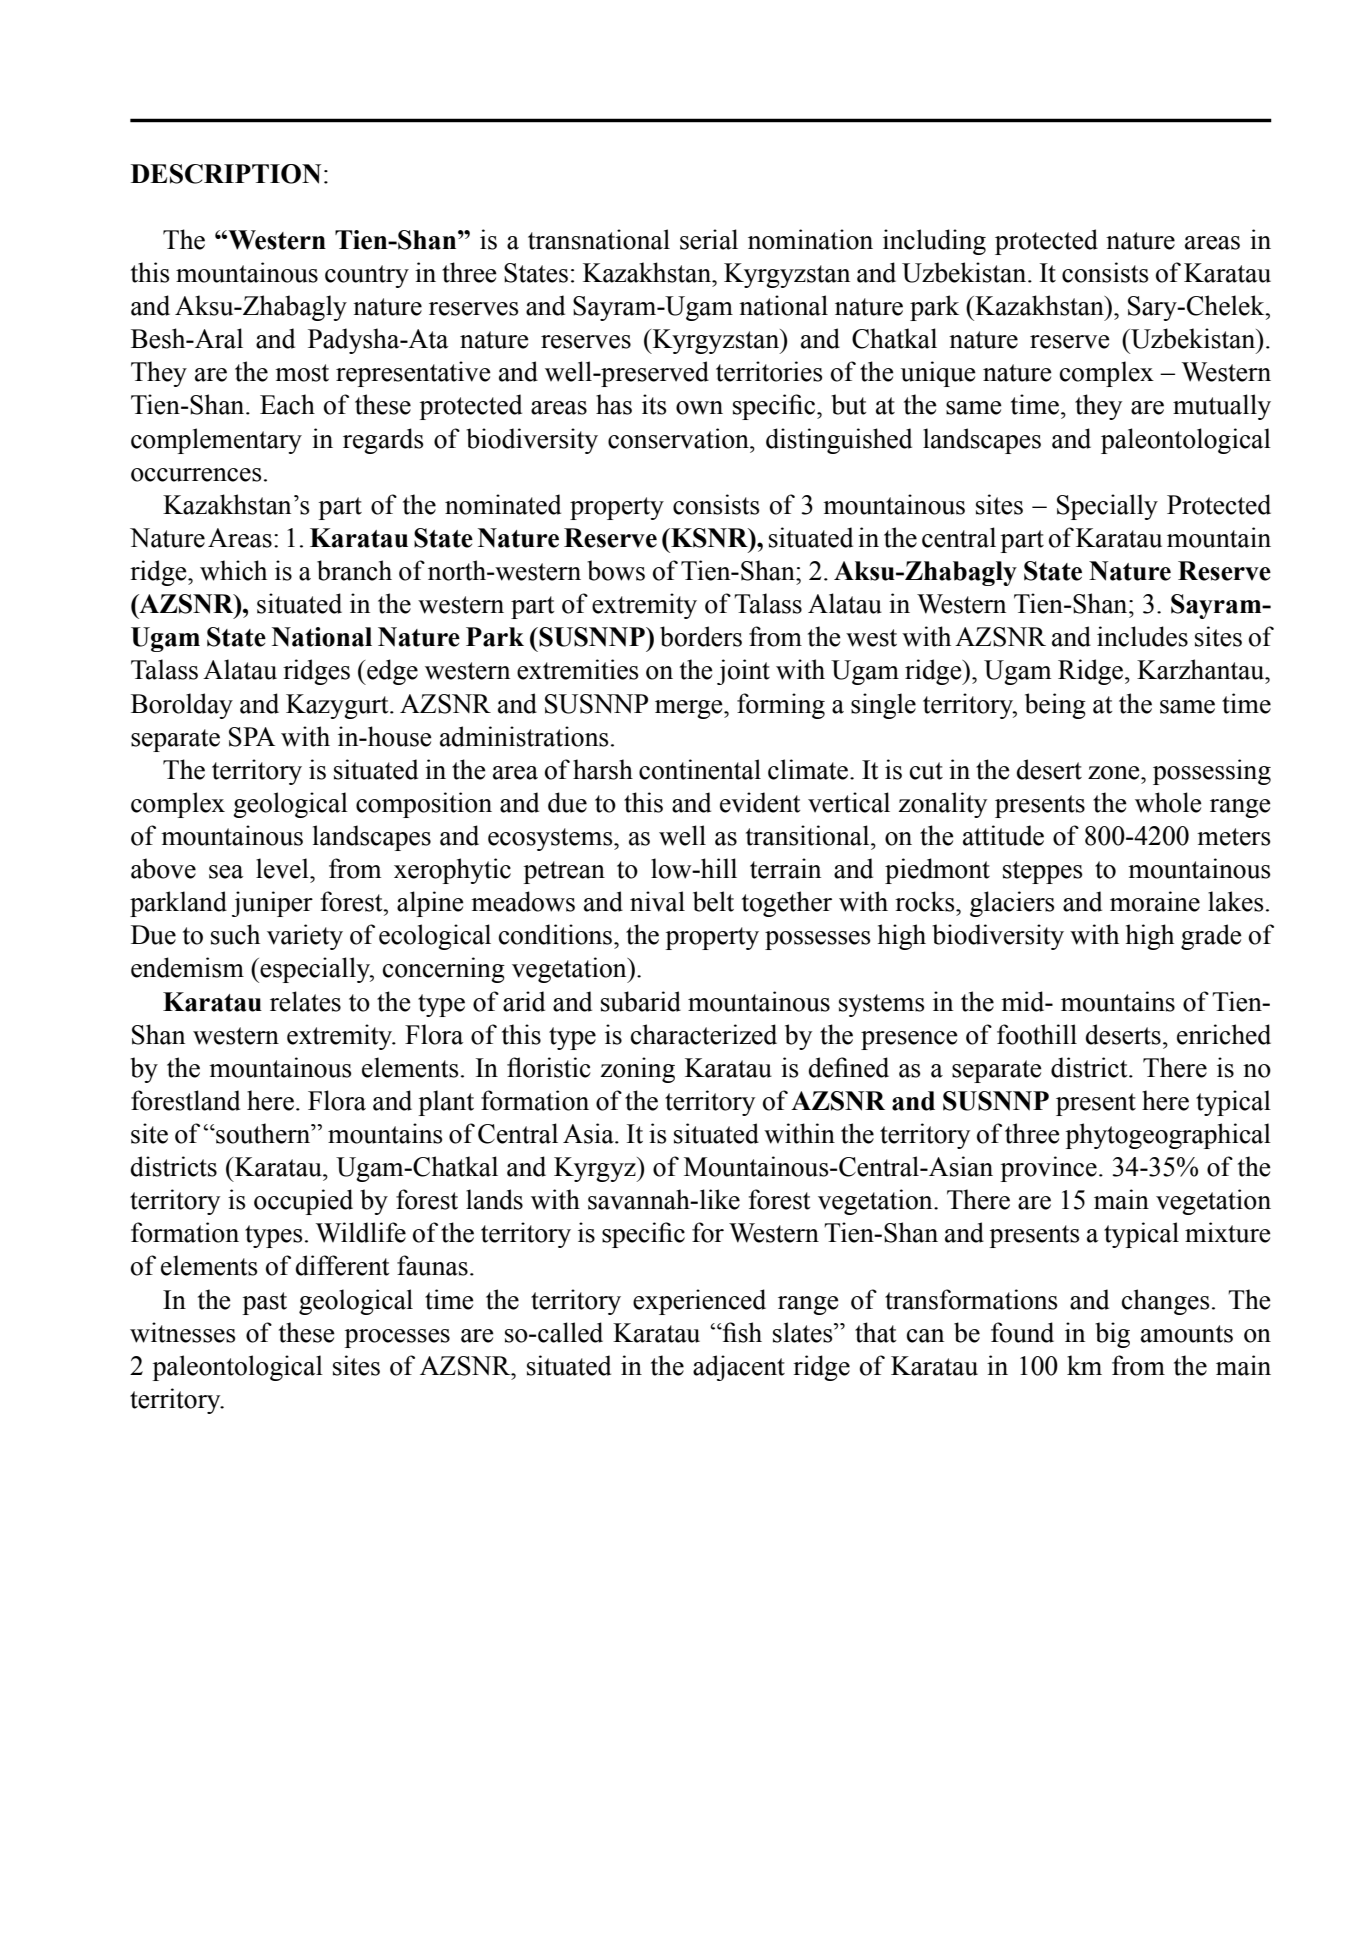 The width and height of the screenshot is (1369, 1936). Describe the element at coordinates (709, 239) in the screenshot. I see `serial` at that location.
